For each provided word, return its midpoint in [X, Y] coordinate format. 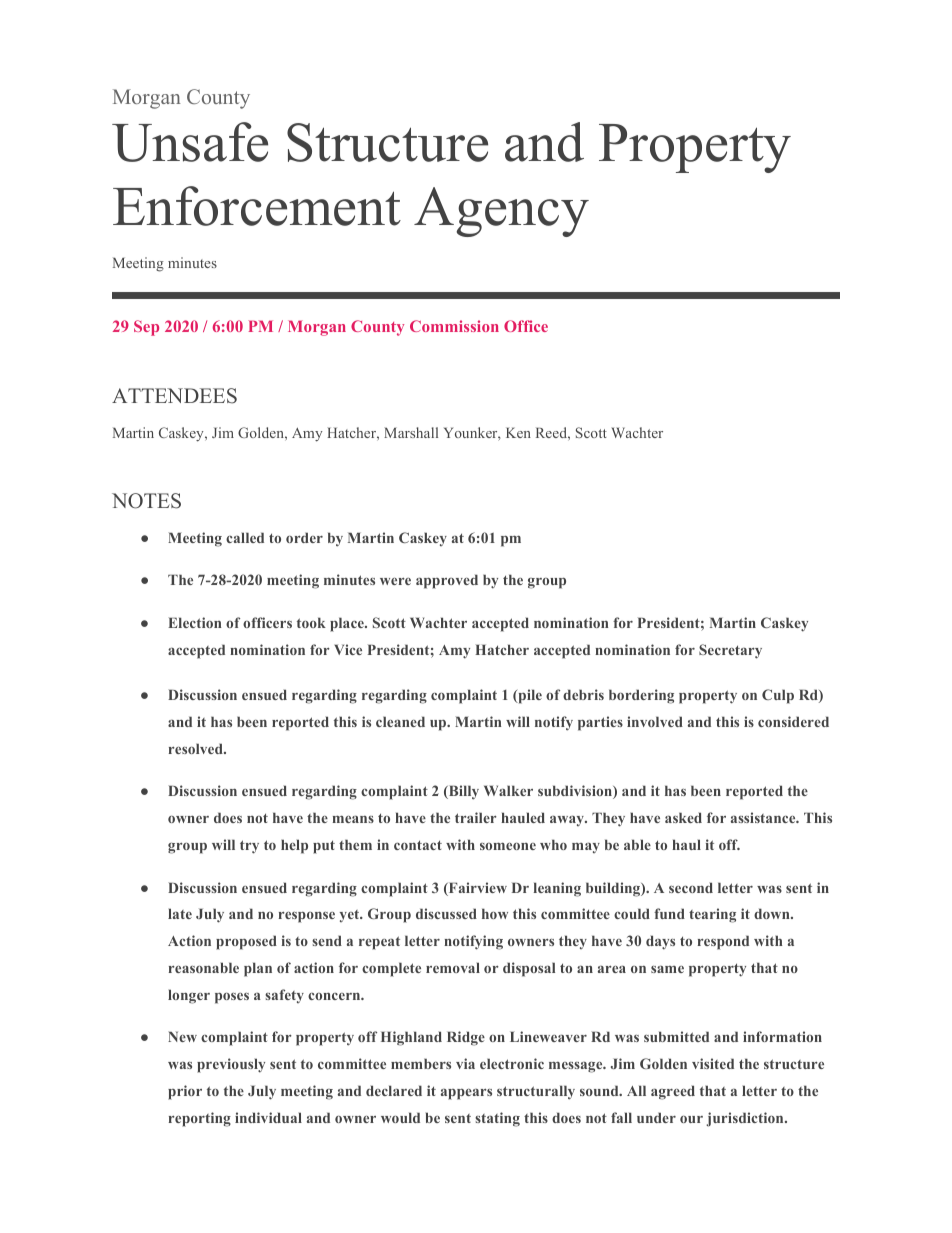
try [249, 847]
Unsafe [190, 142]
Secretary [730, 651]
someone [508, 846]
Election [194, 622]
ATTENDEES [174, 396]
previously [231, 1065]
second [691, 887]
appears [466, 1094]
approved [447, 581]
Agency [501, 212]
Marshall [411, 432]
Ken [518, 432]
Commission [454, 326]
